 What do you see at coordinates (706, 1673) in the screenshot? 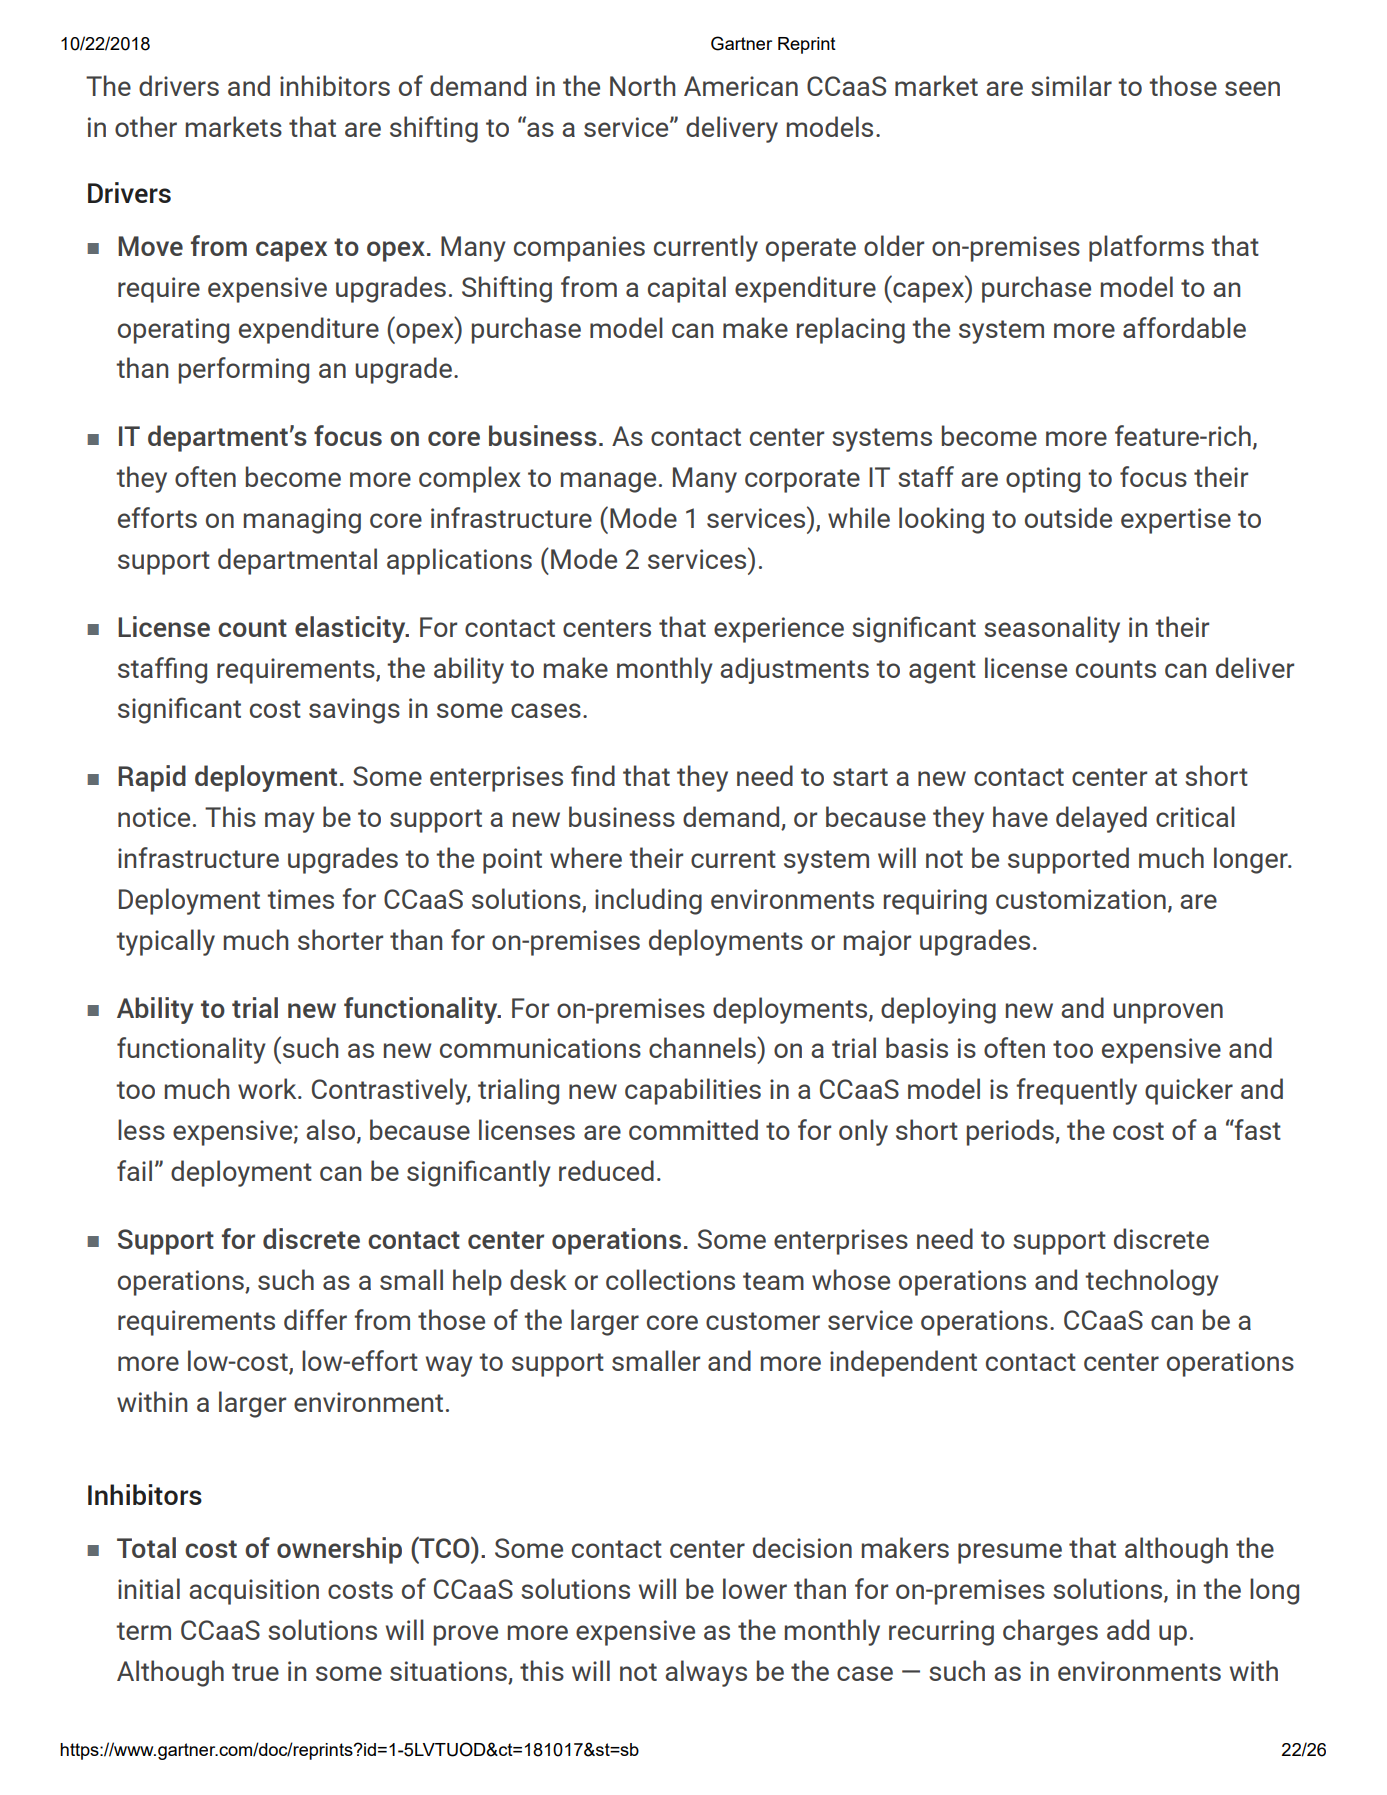
I see `always` at bounding box center [706, 1673].
